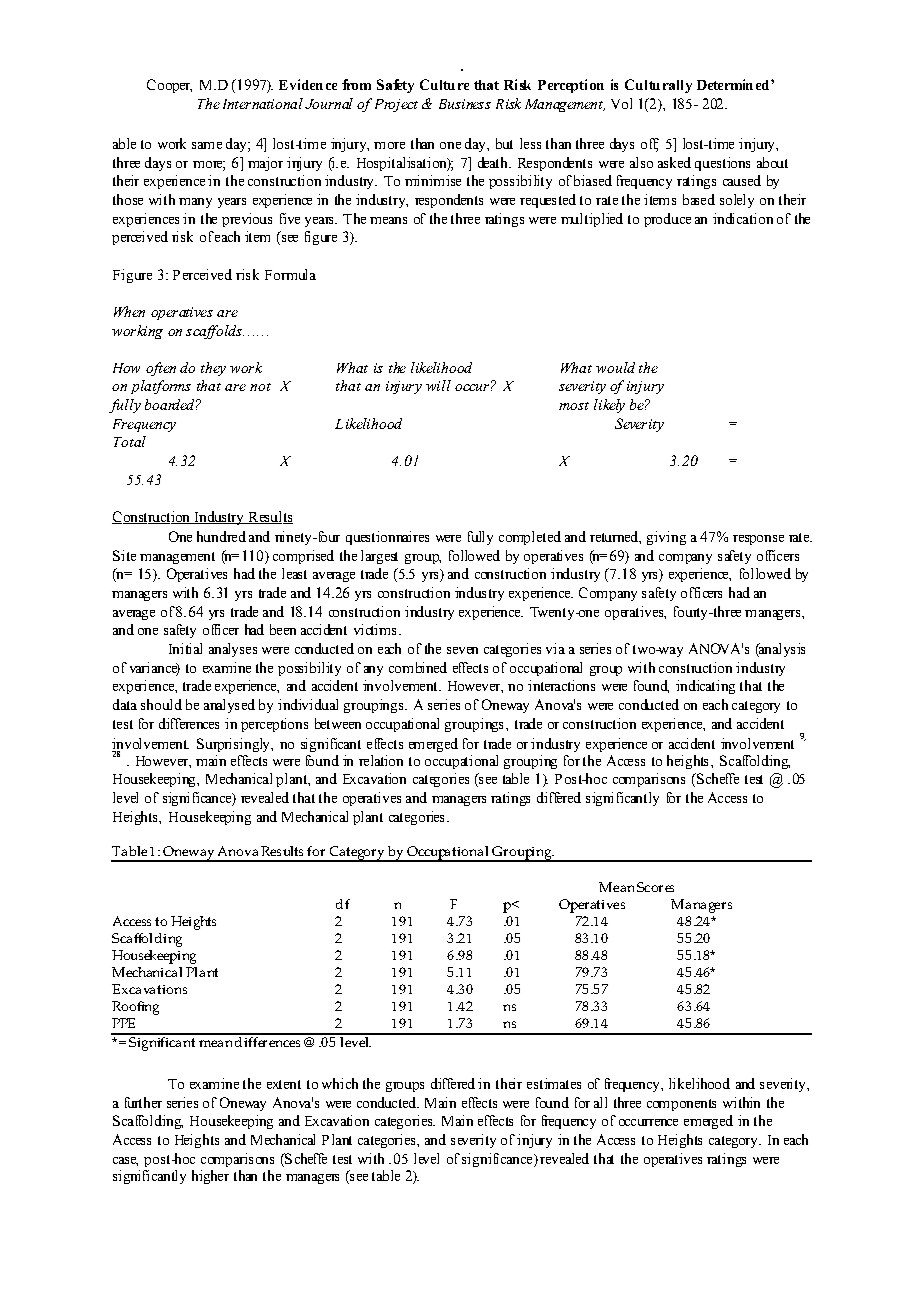  Describe the element at coordinates (438, 385) in the page. I see `will` at that location.
